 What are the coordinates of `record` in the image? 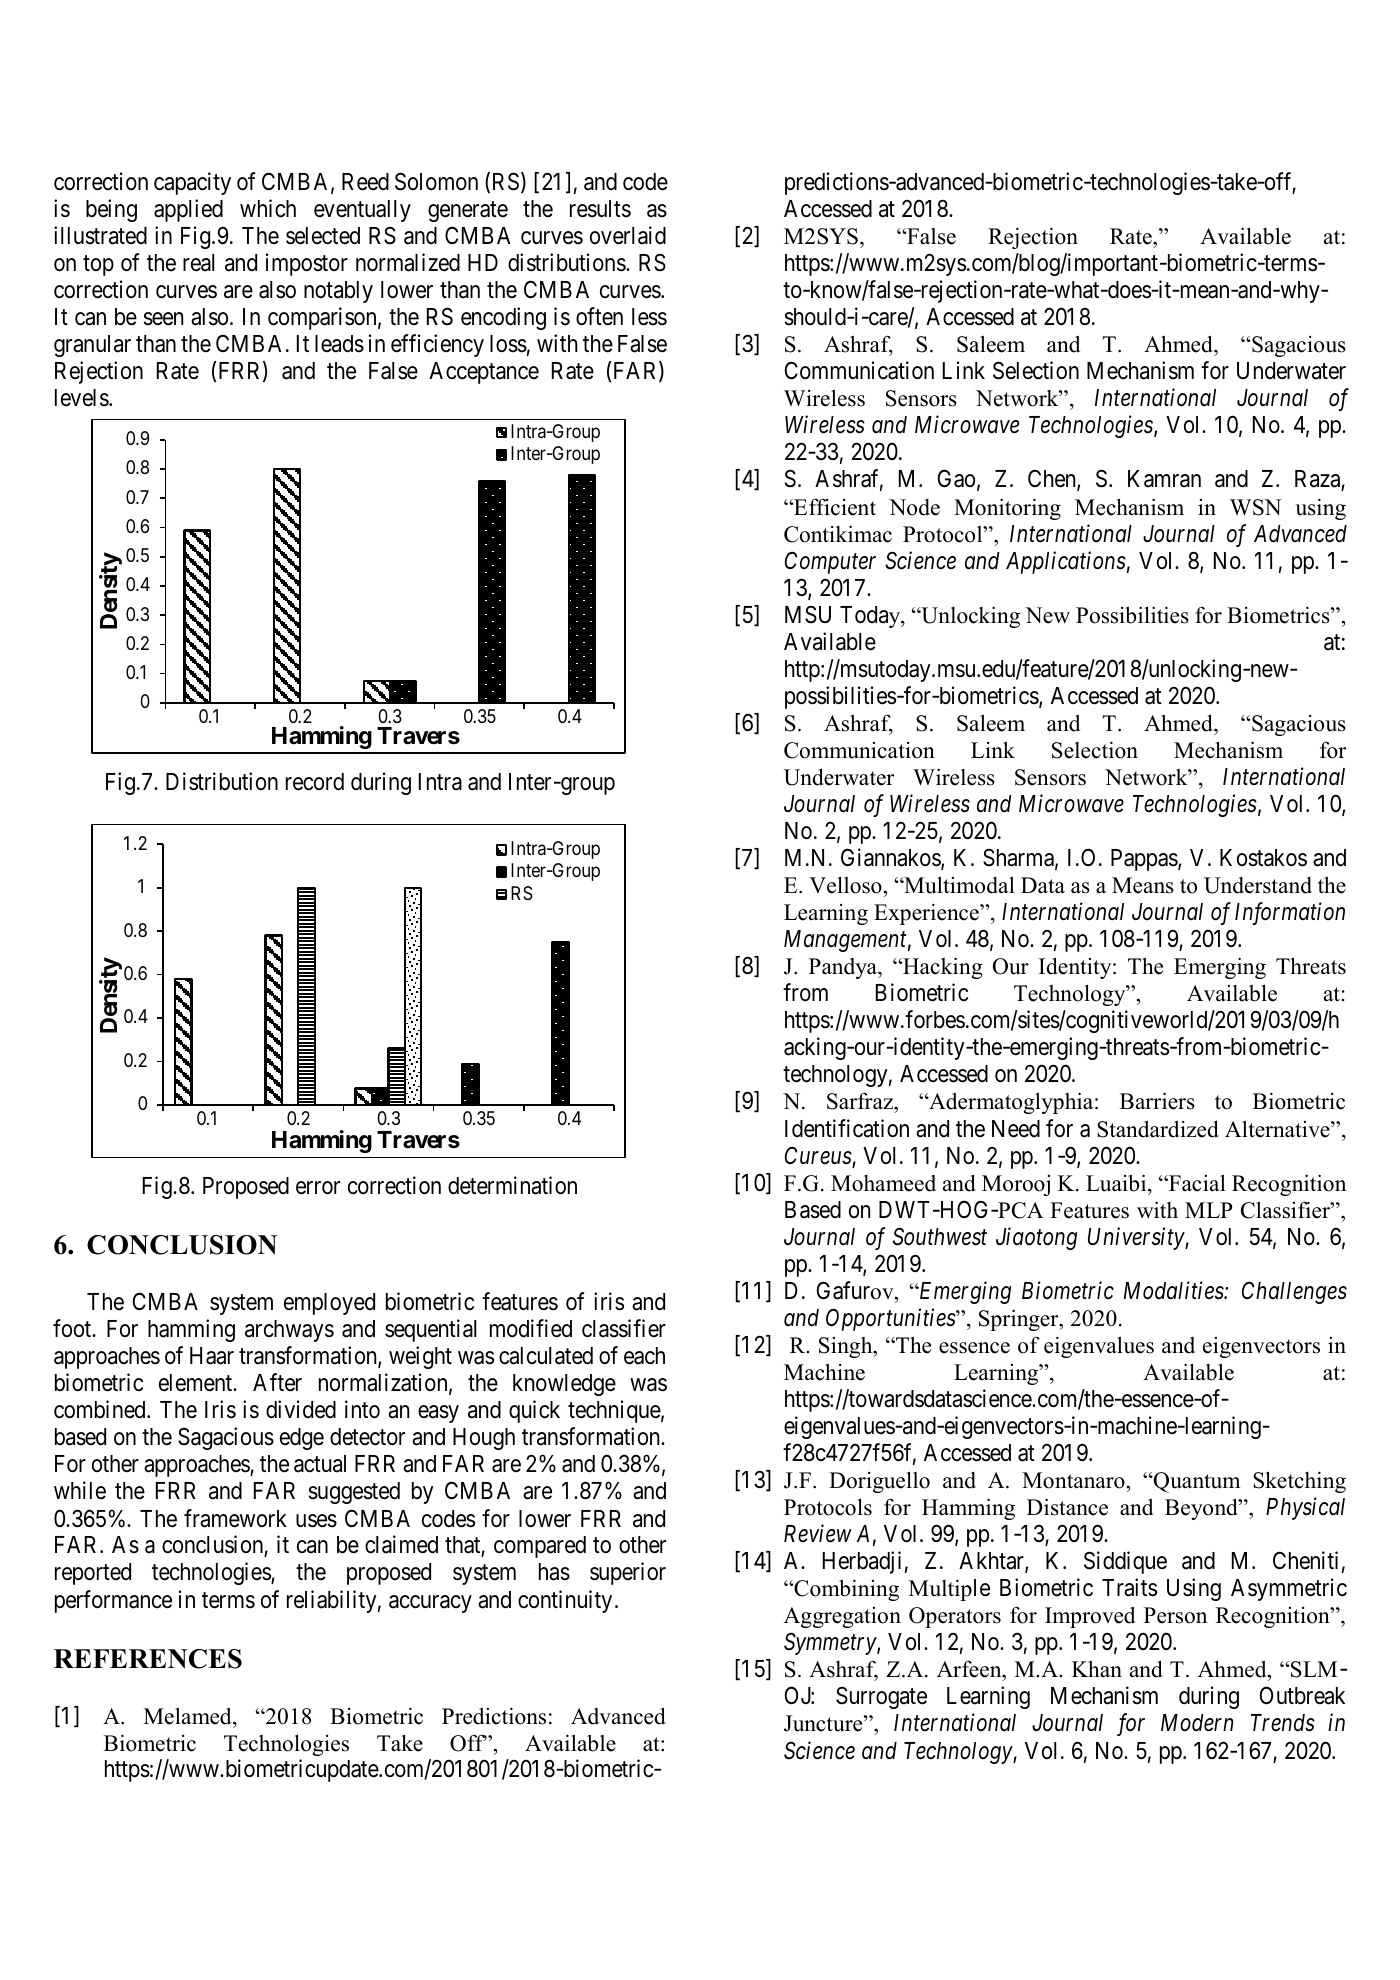 It's located at (315, 782).
